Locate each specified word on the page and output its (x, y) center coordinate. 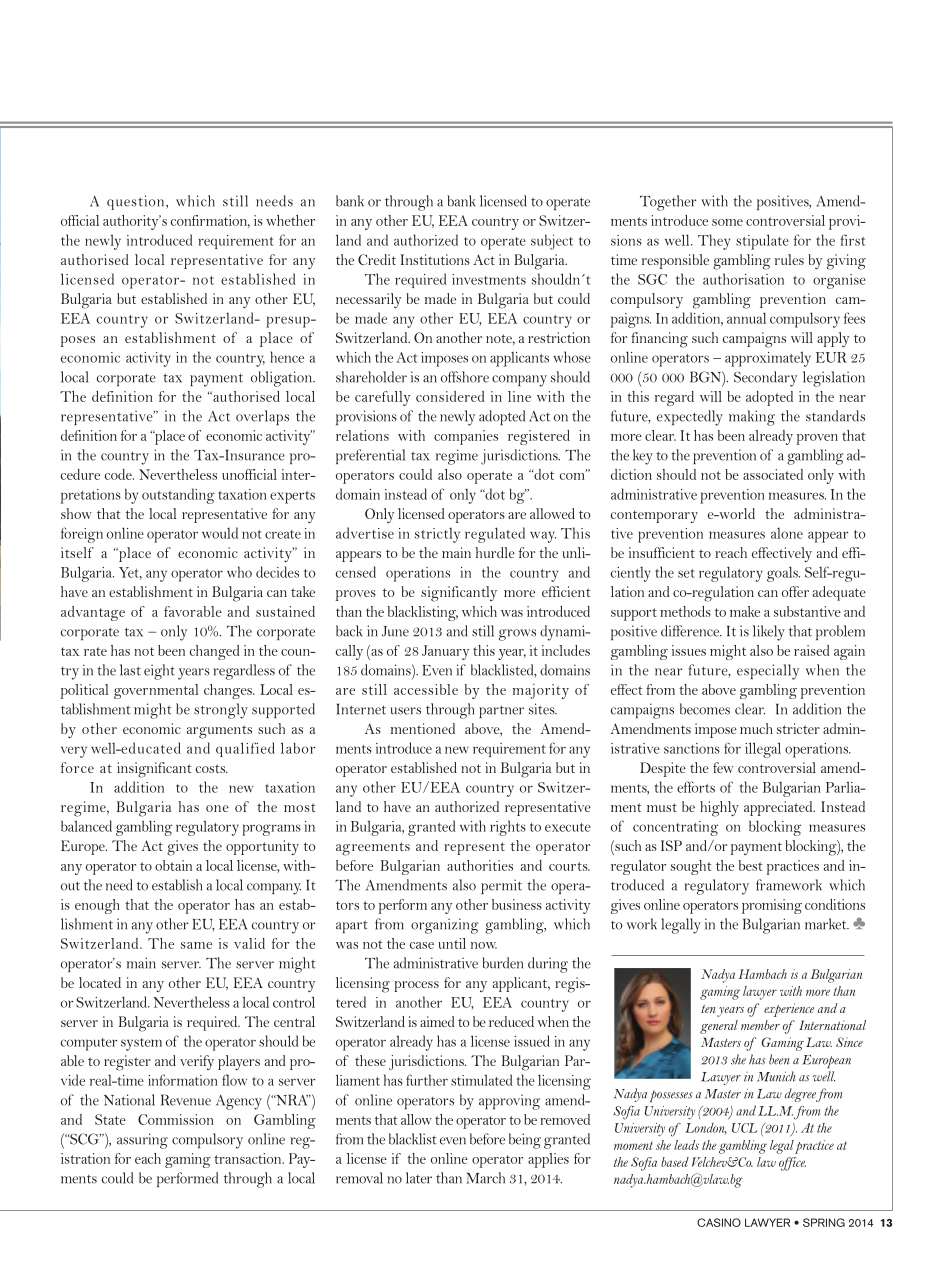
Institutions (435, 259)
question (137, 202)
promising (772, 906)
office (792, 1164)
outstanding (178, 496)
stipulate (762, 242)
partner (501, 711)
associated (773, 474)
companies (466, 437)
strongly (221, 711)
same (196, 945)
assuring (142, 1141)
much (756, 728)
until (452, 943)
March (485, 1178)
